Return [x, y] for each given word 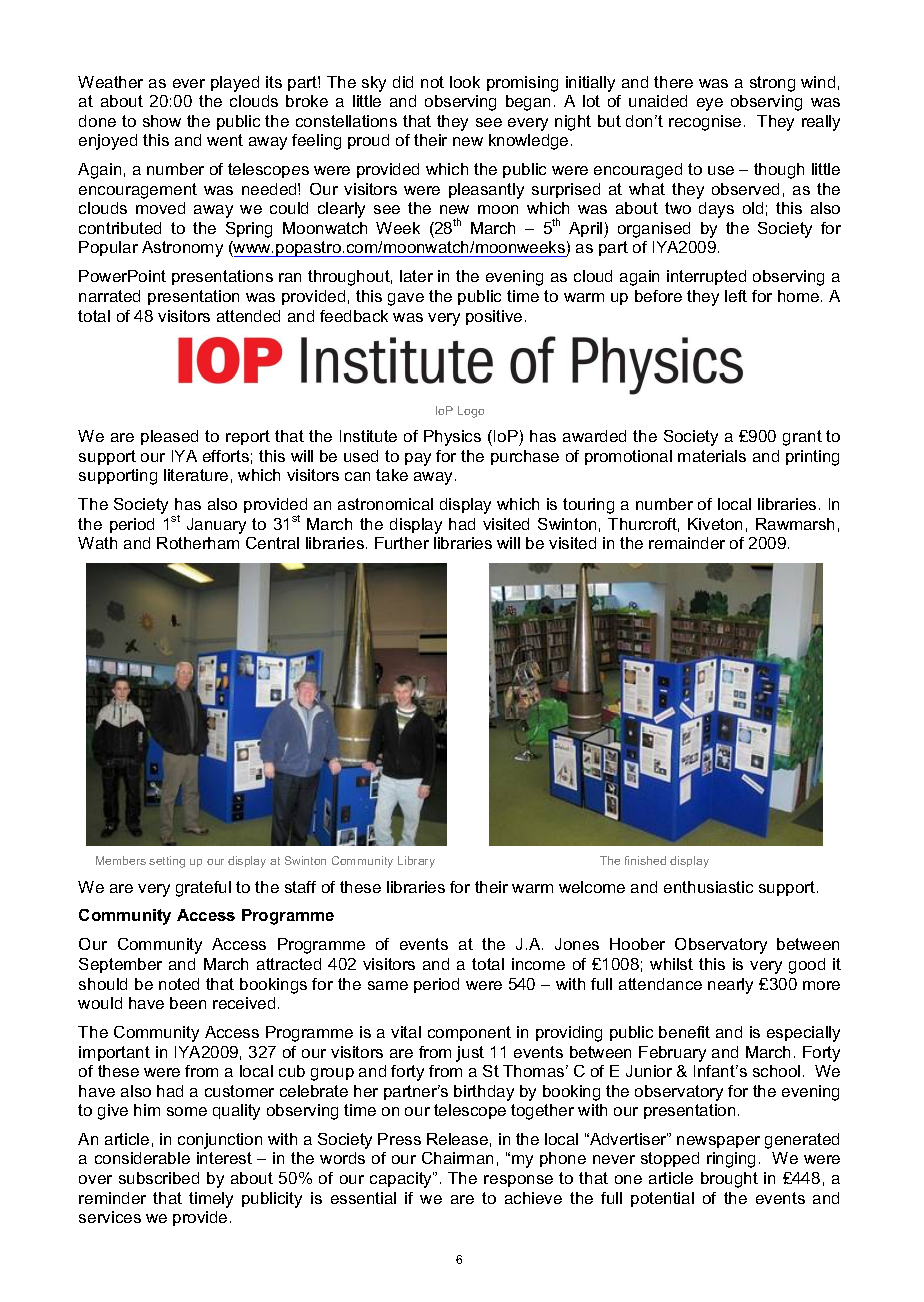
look [465, 82]
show [162, 121]
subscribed [159, 1178]
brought [729, 1180]
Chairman [457, 1158]
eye [710, 104]
